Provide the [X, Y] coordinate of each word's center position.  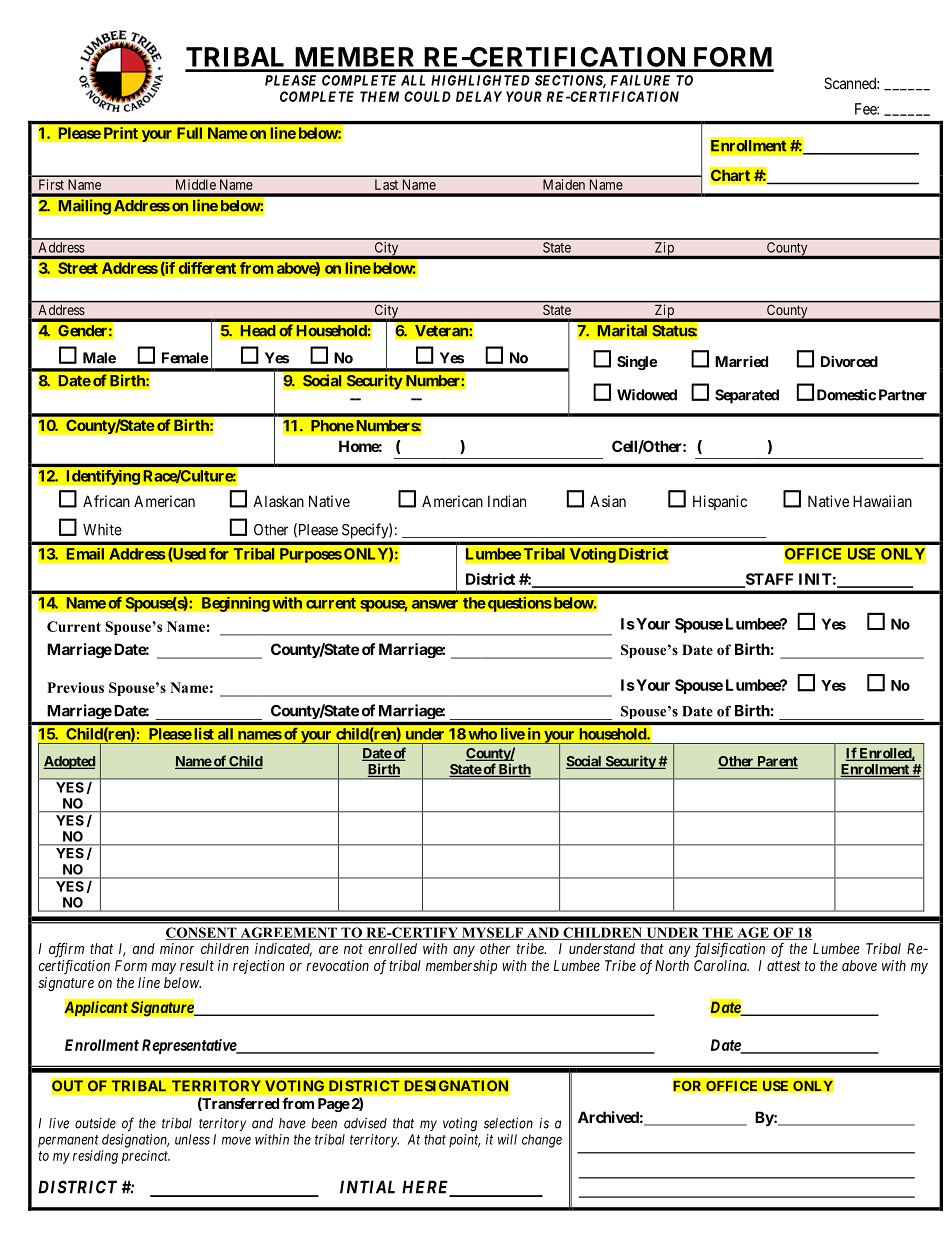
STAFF [768, 580]
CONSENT [202, 933]
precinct [146, 1157]
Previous [75, 687]
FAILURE [640, 80]
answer [435, 604]
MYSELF [492, 933]
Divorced [849, 361]
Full [189, 133]
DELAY [479, 96]
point [464, 1140]
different [207, 268]
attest [784, 966]
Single [637, 363]
